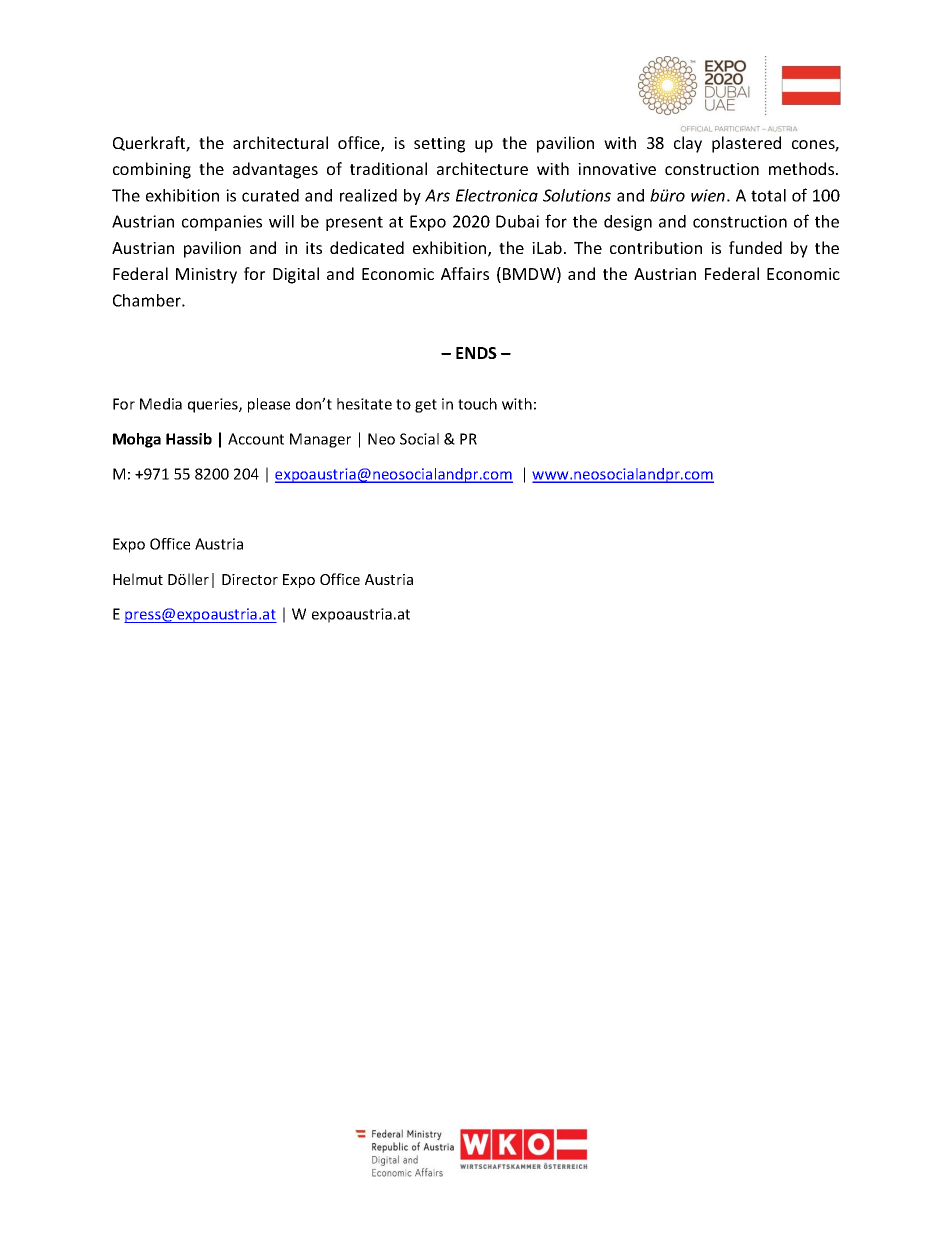 The height and width of the screenshot is (1233, 952). I want to click on touch, so click(477, 404).
